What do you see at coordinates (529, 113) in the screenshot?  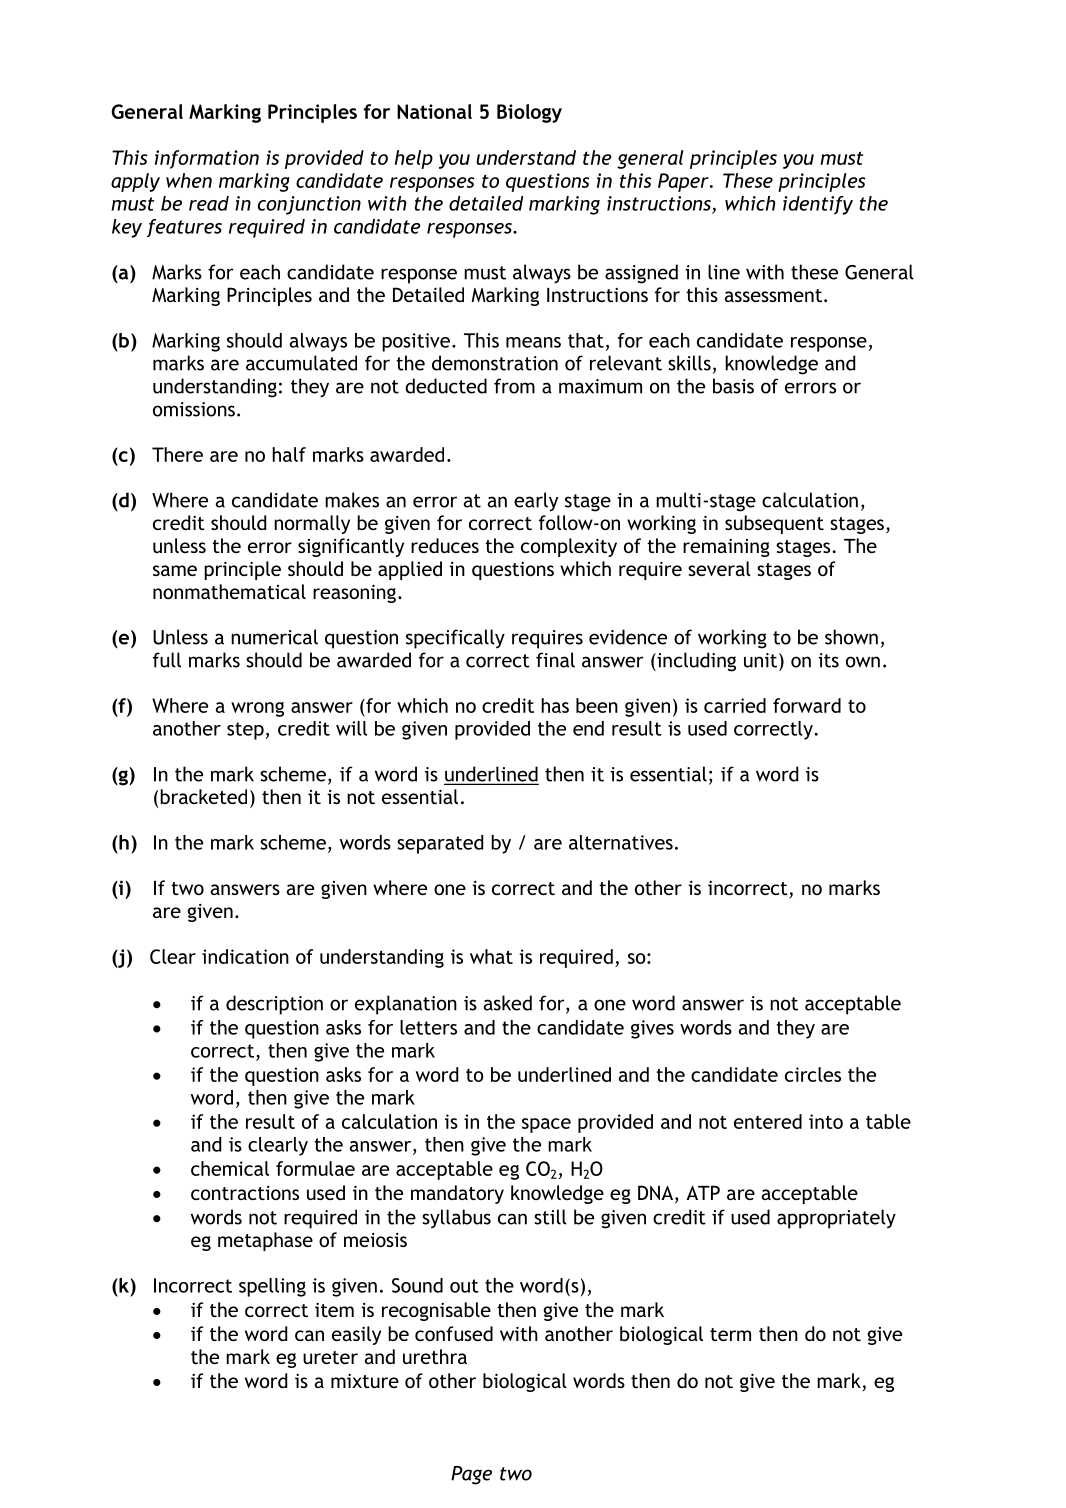 I see `Biology` at bounding box center [529, 113].
